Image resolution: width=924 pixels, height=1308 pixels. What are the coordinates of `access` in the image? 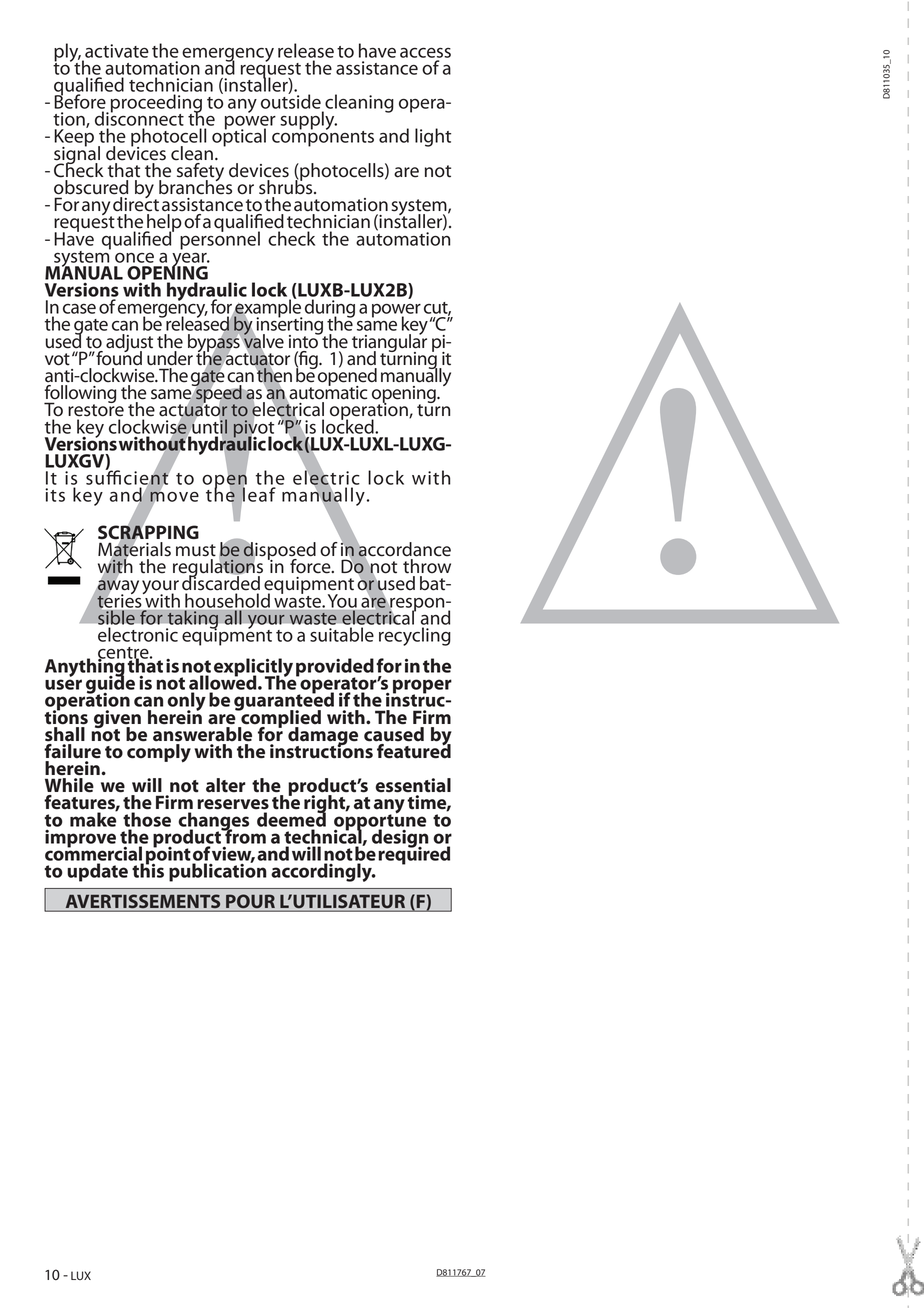 It's located at (425, 52).
